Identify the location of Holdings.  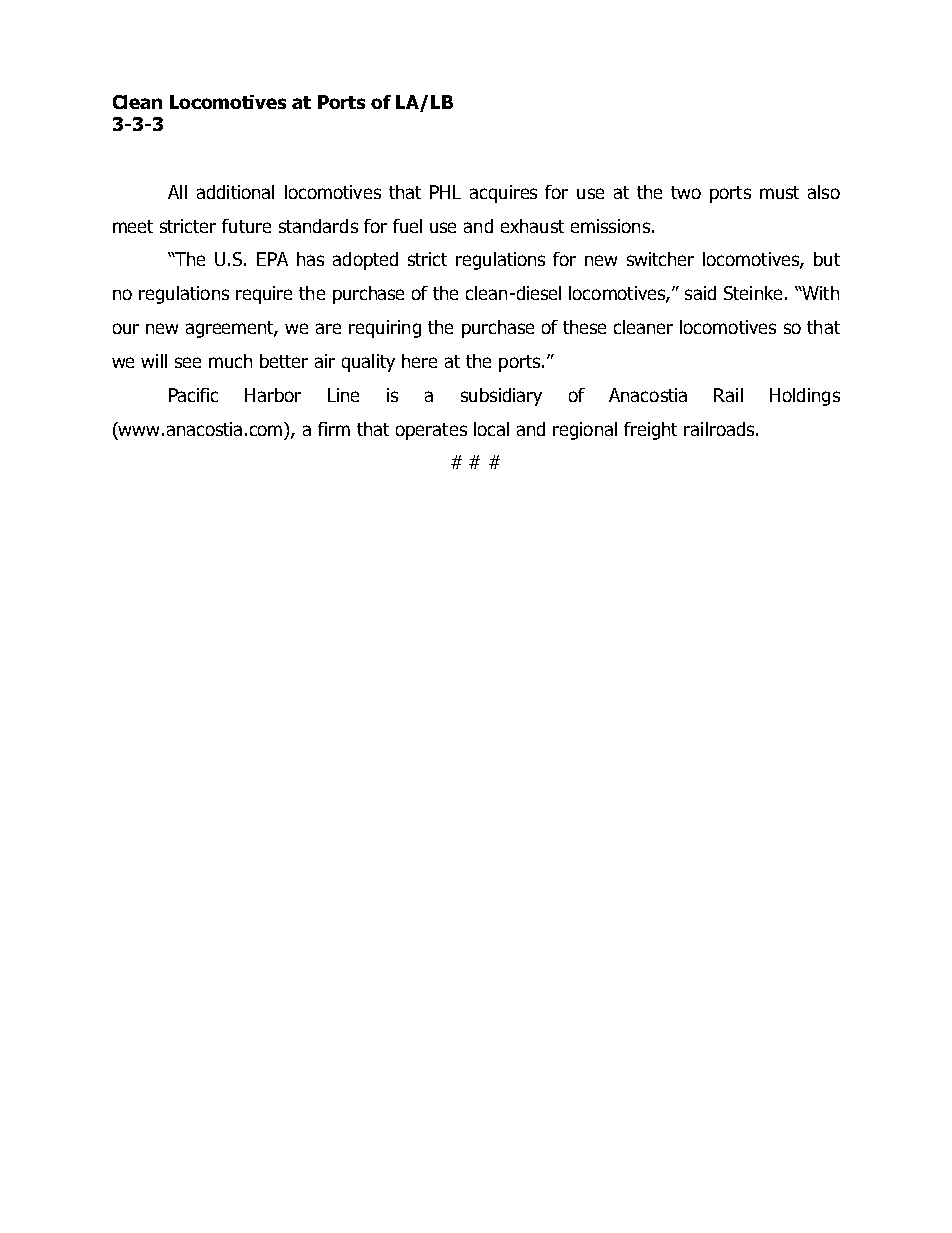
(805, 397).
